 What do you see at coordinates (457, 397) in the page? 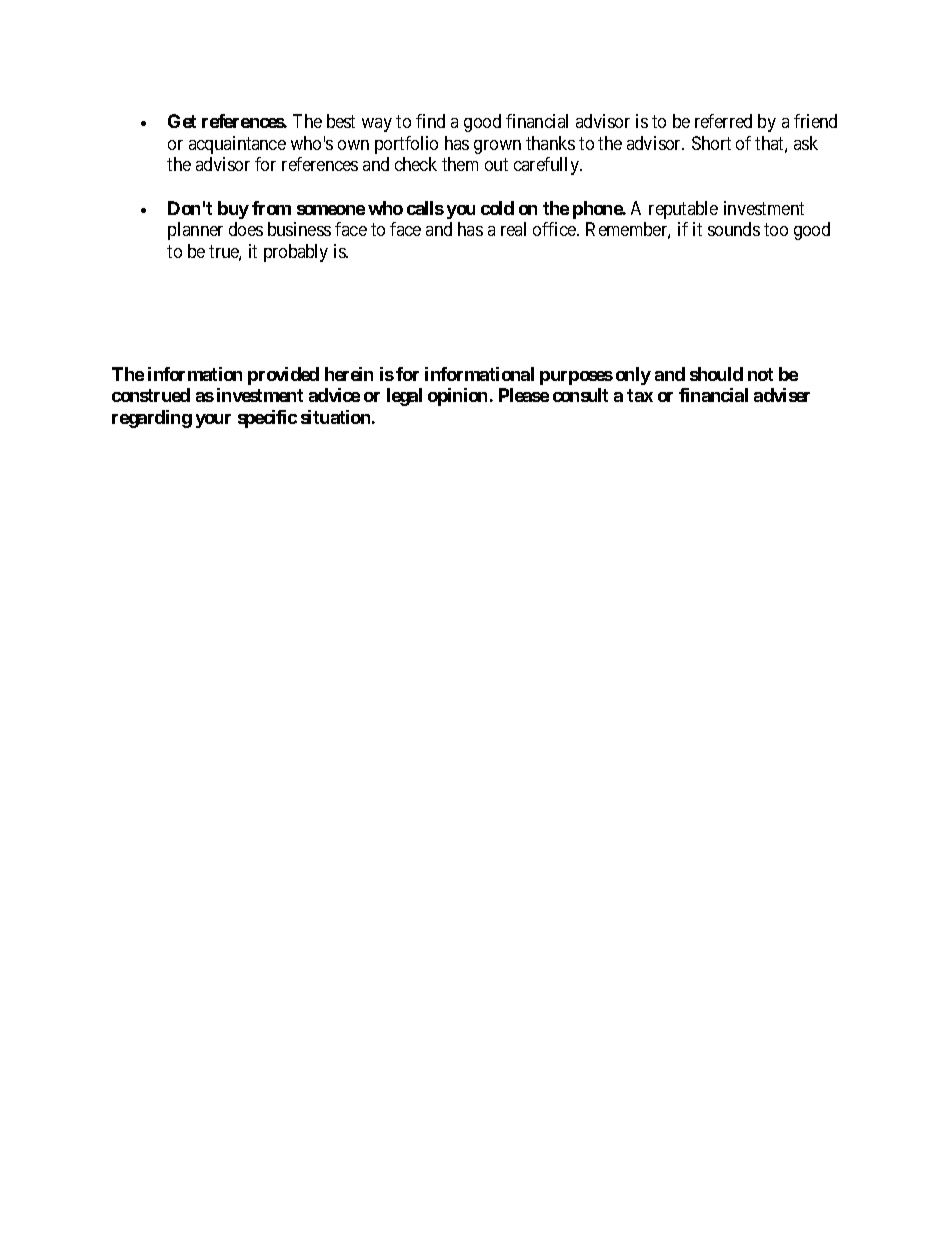
I see `opinion` at bounding box center [457, 397].
